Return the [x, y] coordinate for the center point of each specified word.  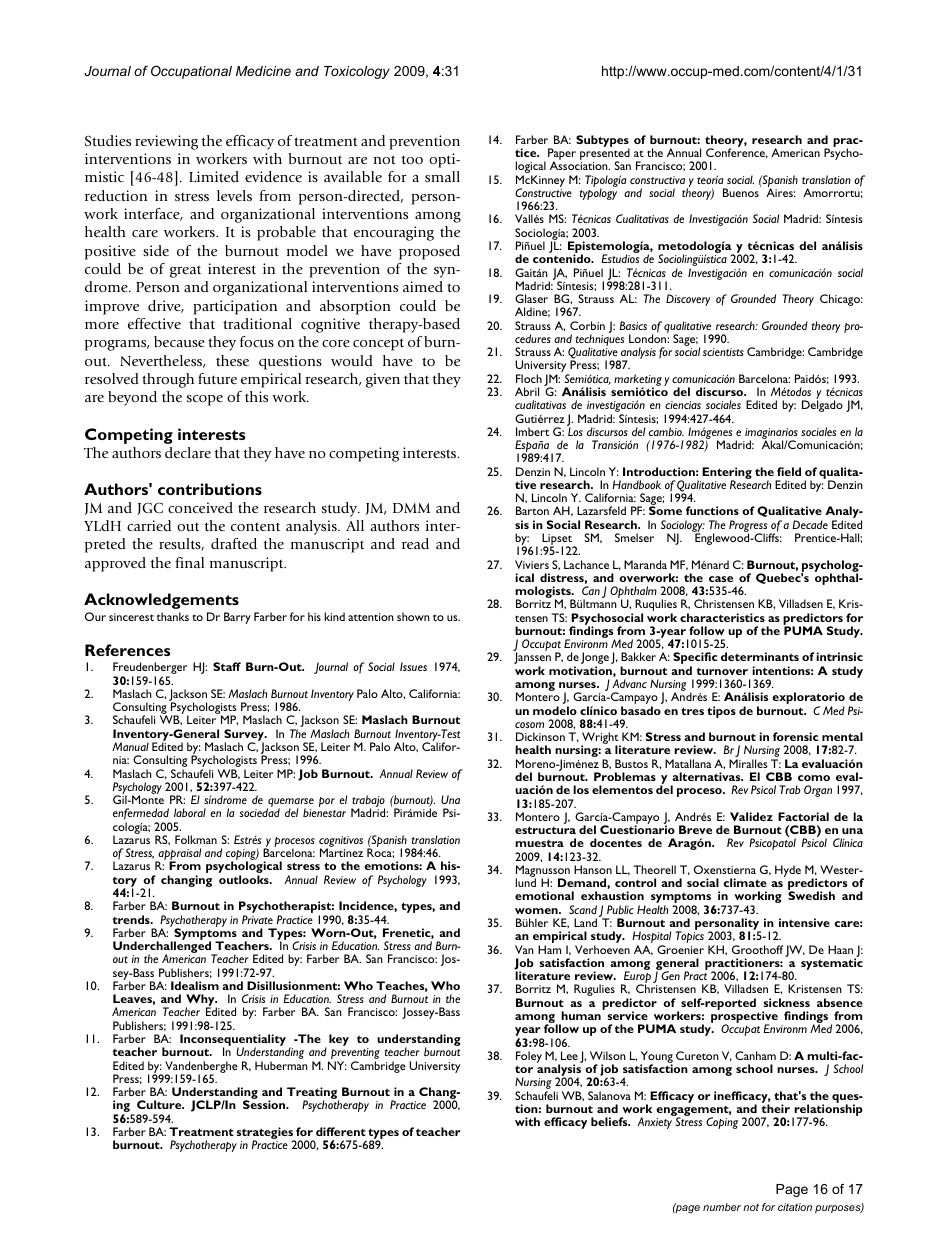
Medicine [263, 71]
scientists [723, 352]
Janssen [532, 659]
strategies [266, 1134]
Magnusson [543, 872]
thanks [173, 616]
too [412, 159]
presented [605, 155]
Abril [527, 391]
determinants [760, 656]
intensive [804, 922]
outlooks [245, 879]
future [217, 378]
